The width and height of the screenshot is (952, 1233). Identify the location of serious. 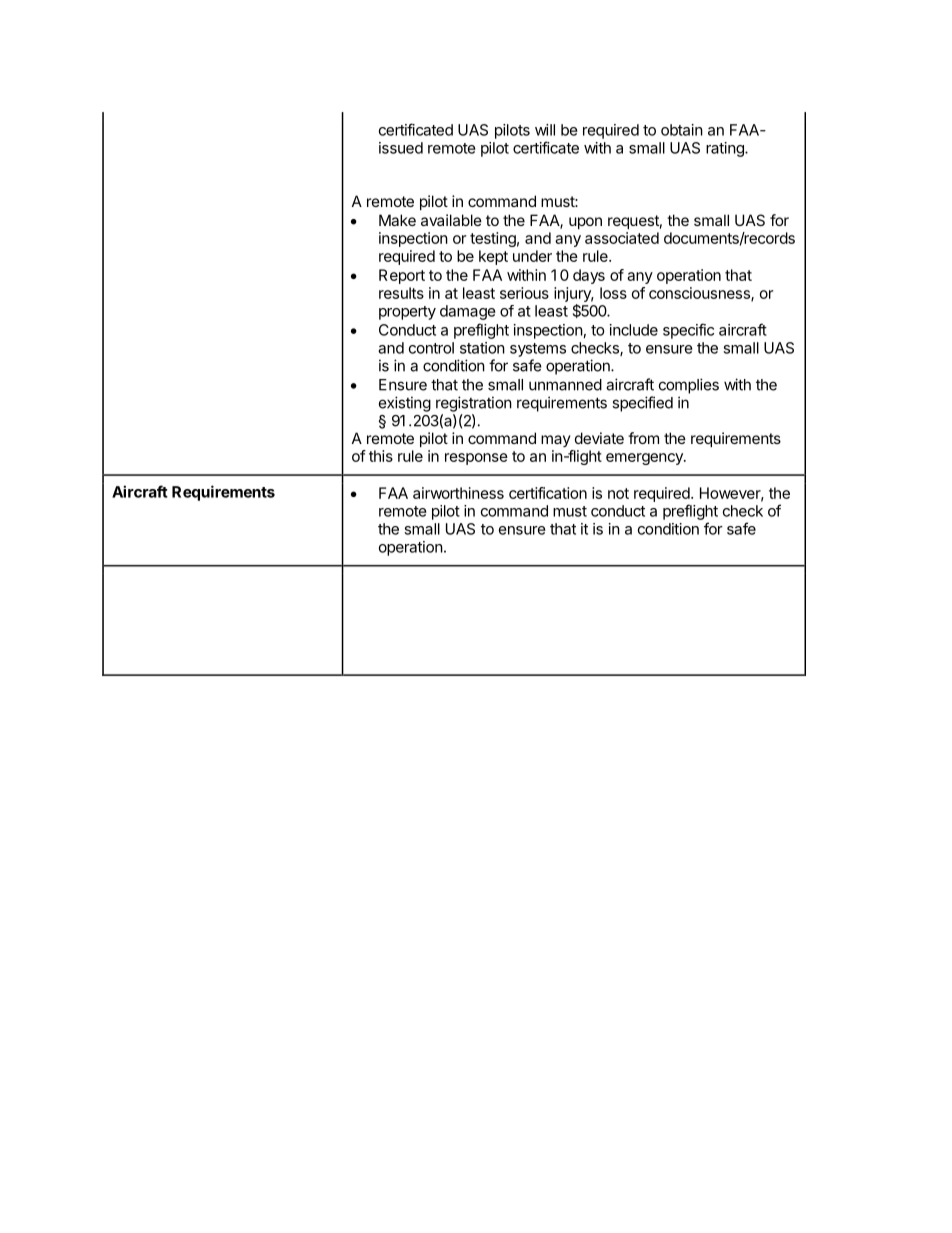
(524, 293).
